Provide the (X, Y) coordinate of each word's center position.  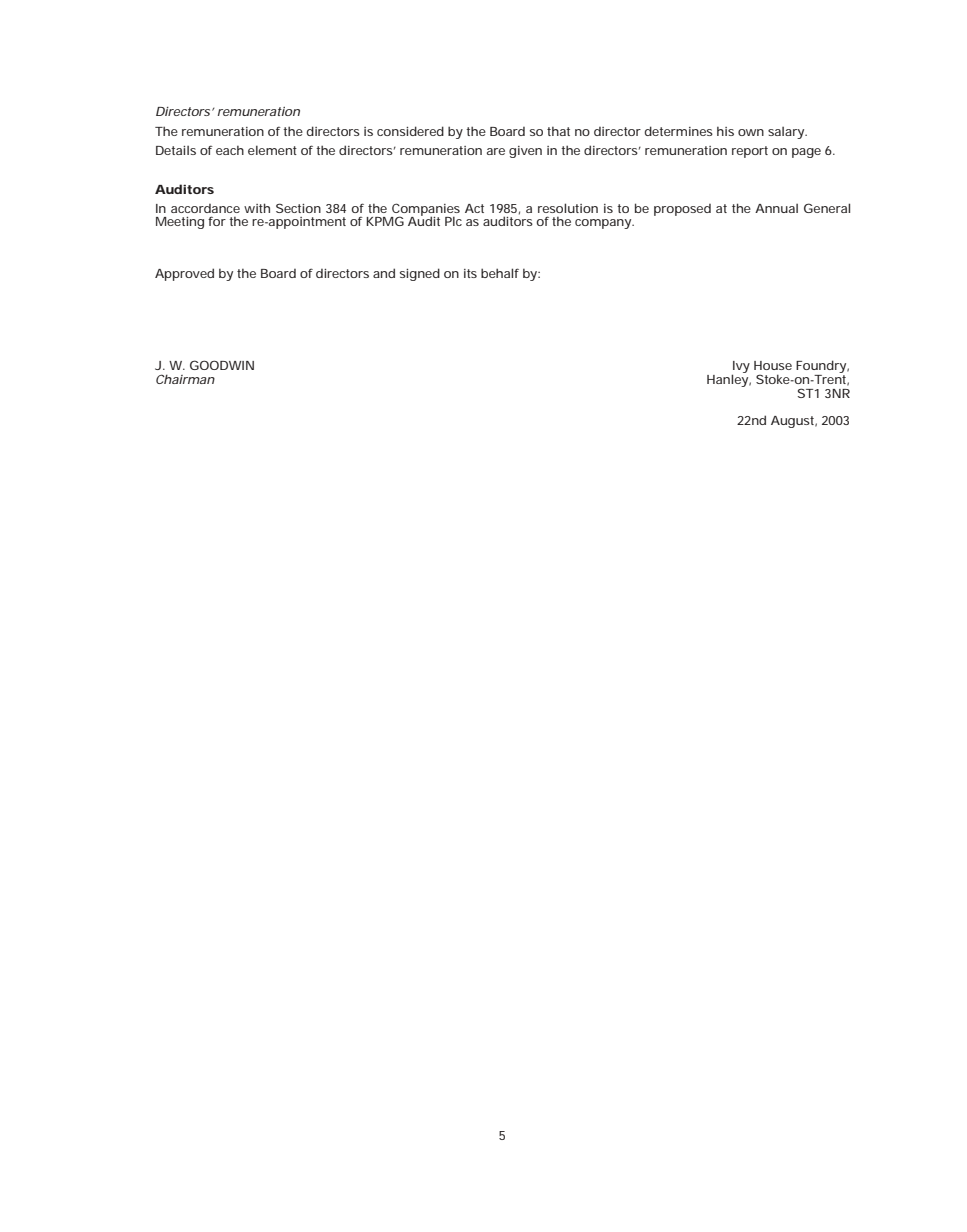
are (496, 151)
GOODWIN (222, 365)
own (751, 132)
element (272, 150)
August (794, 422)
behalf (500, 273)
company (604, 224)
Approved (184, 274)
